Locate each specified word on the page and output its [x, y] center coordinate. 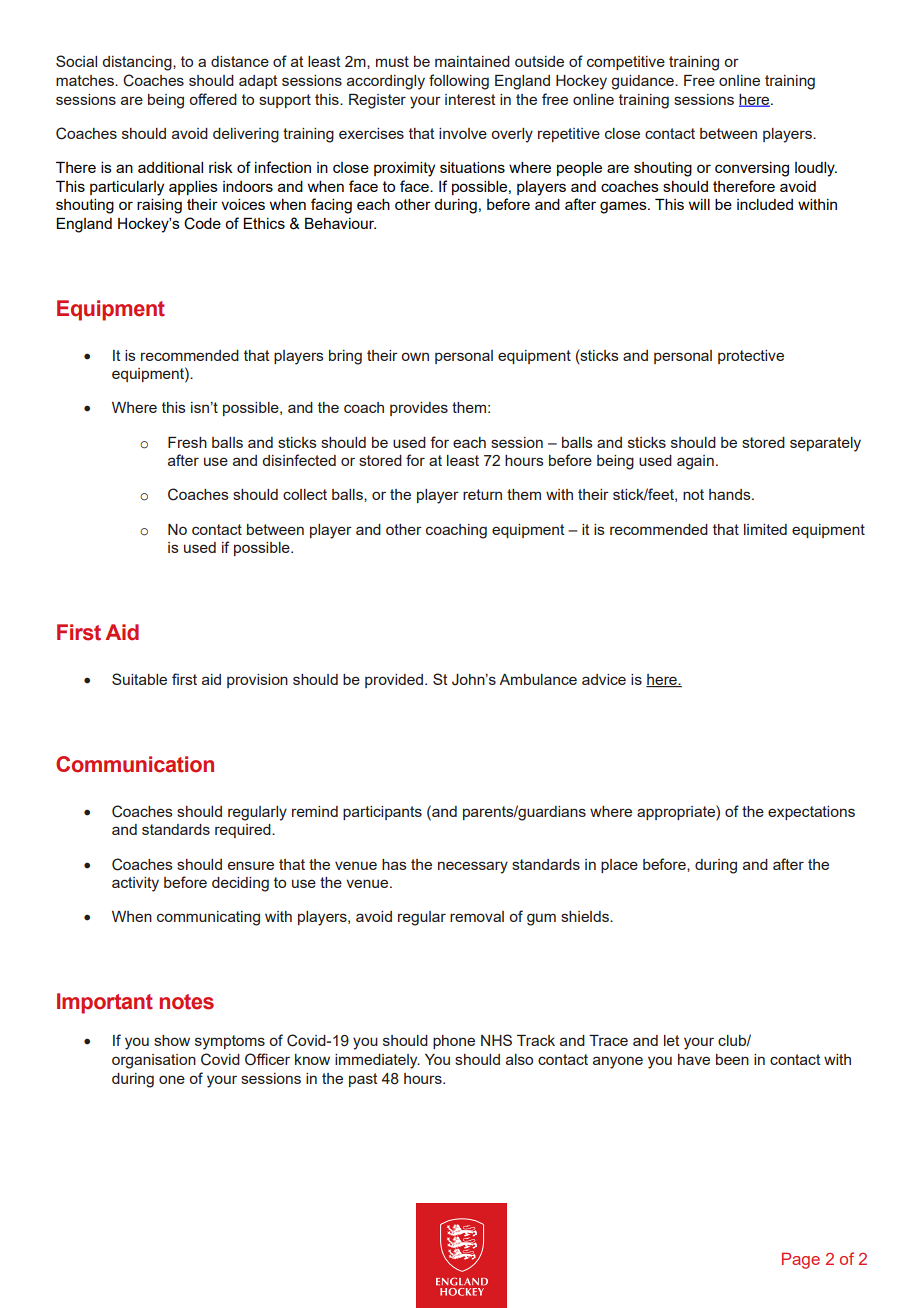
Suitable [139, 679]
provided [394, 681]
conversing [752, 169]
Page [801, 1260]
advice [604, 679]
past [363, 1080]
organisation [154, 1061]
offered [213, 99]
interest [470, 99]
